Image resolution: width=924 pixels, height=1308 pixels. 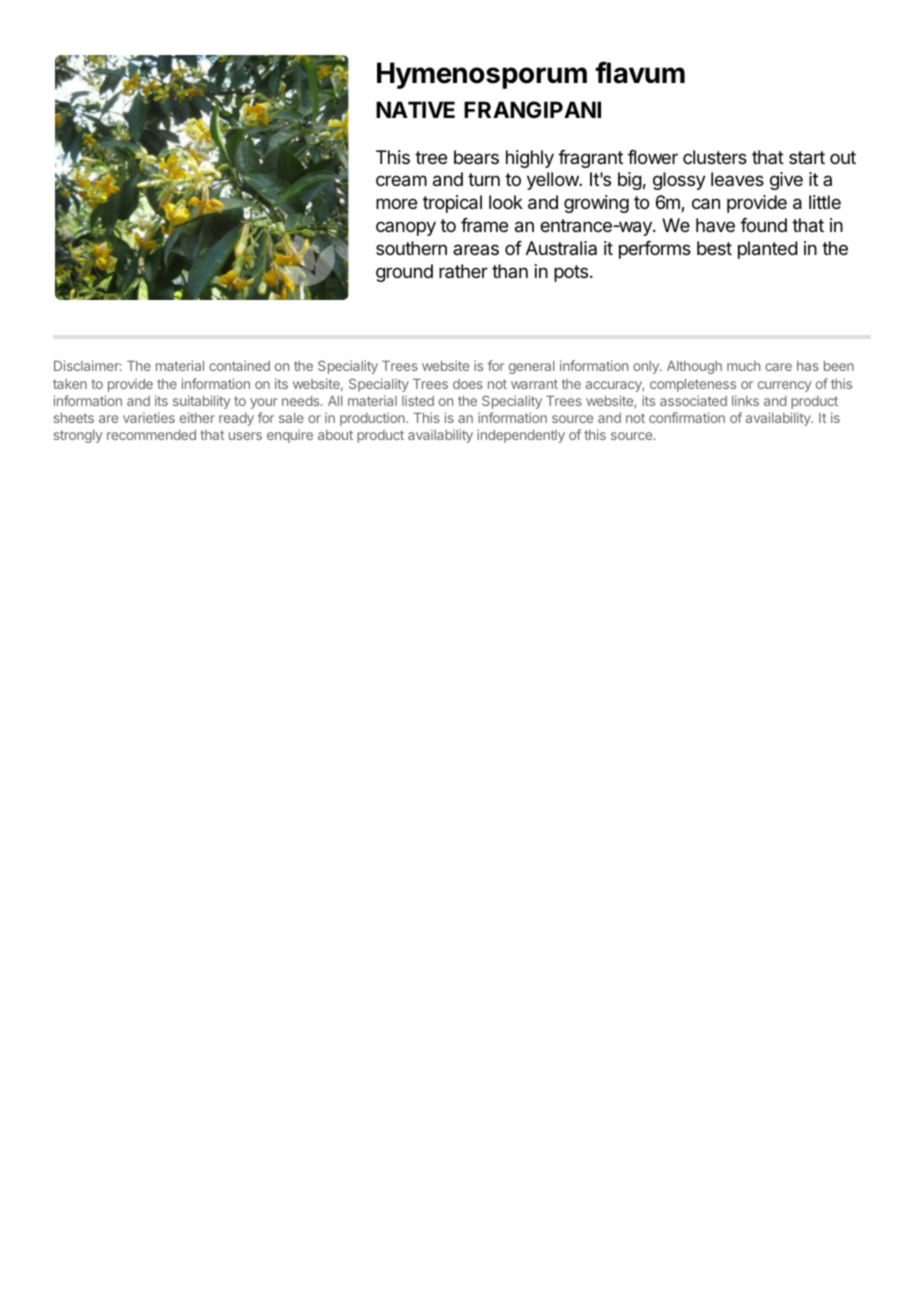 What do you see at coordinates (715, 157) in the screenshot?
I see `clusters` at bounding box center [715, 157].
